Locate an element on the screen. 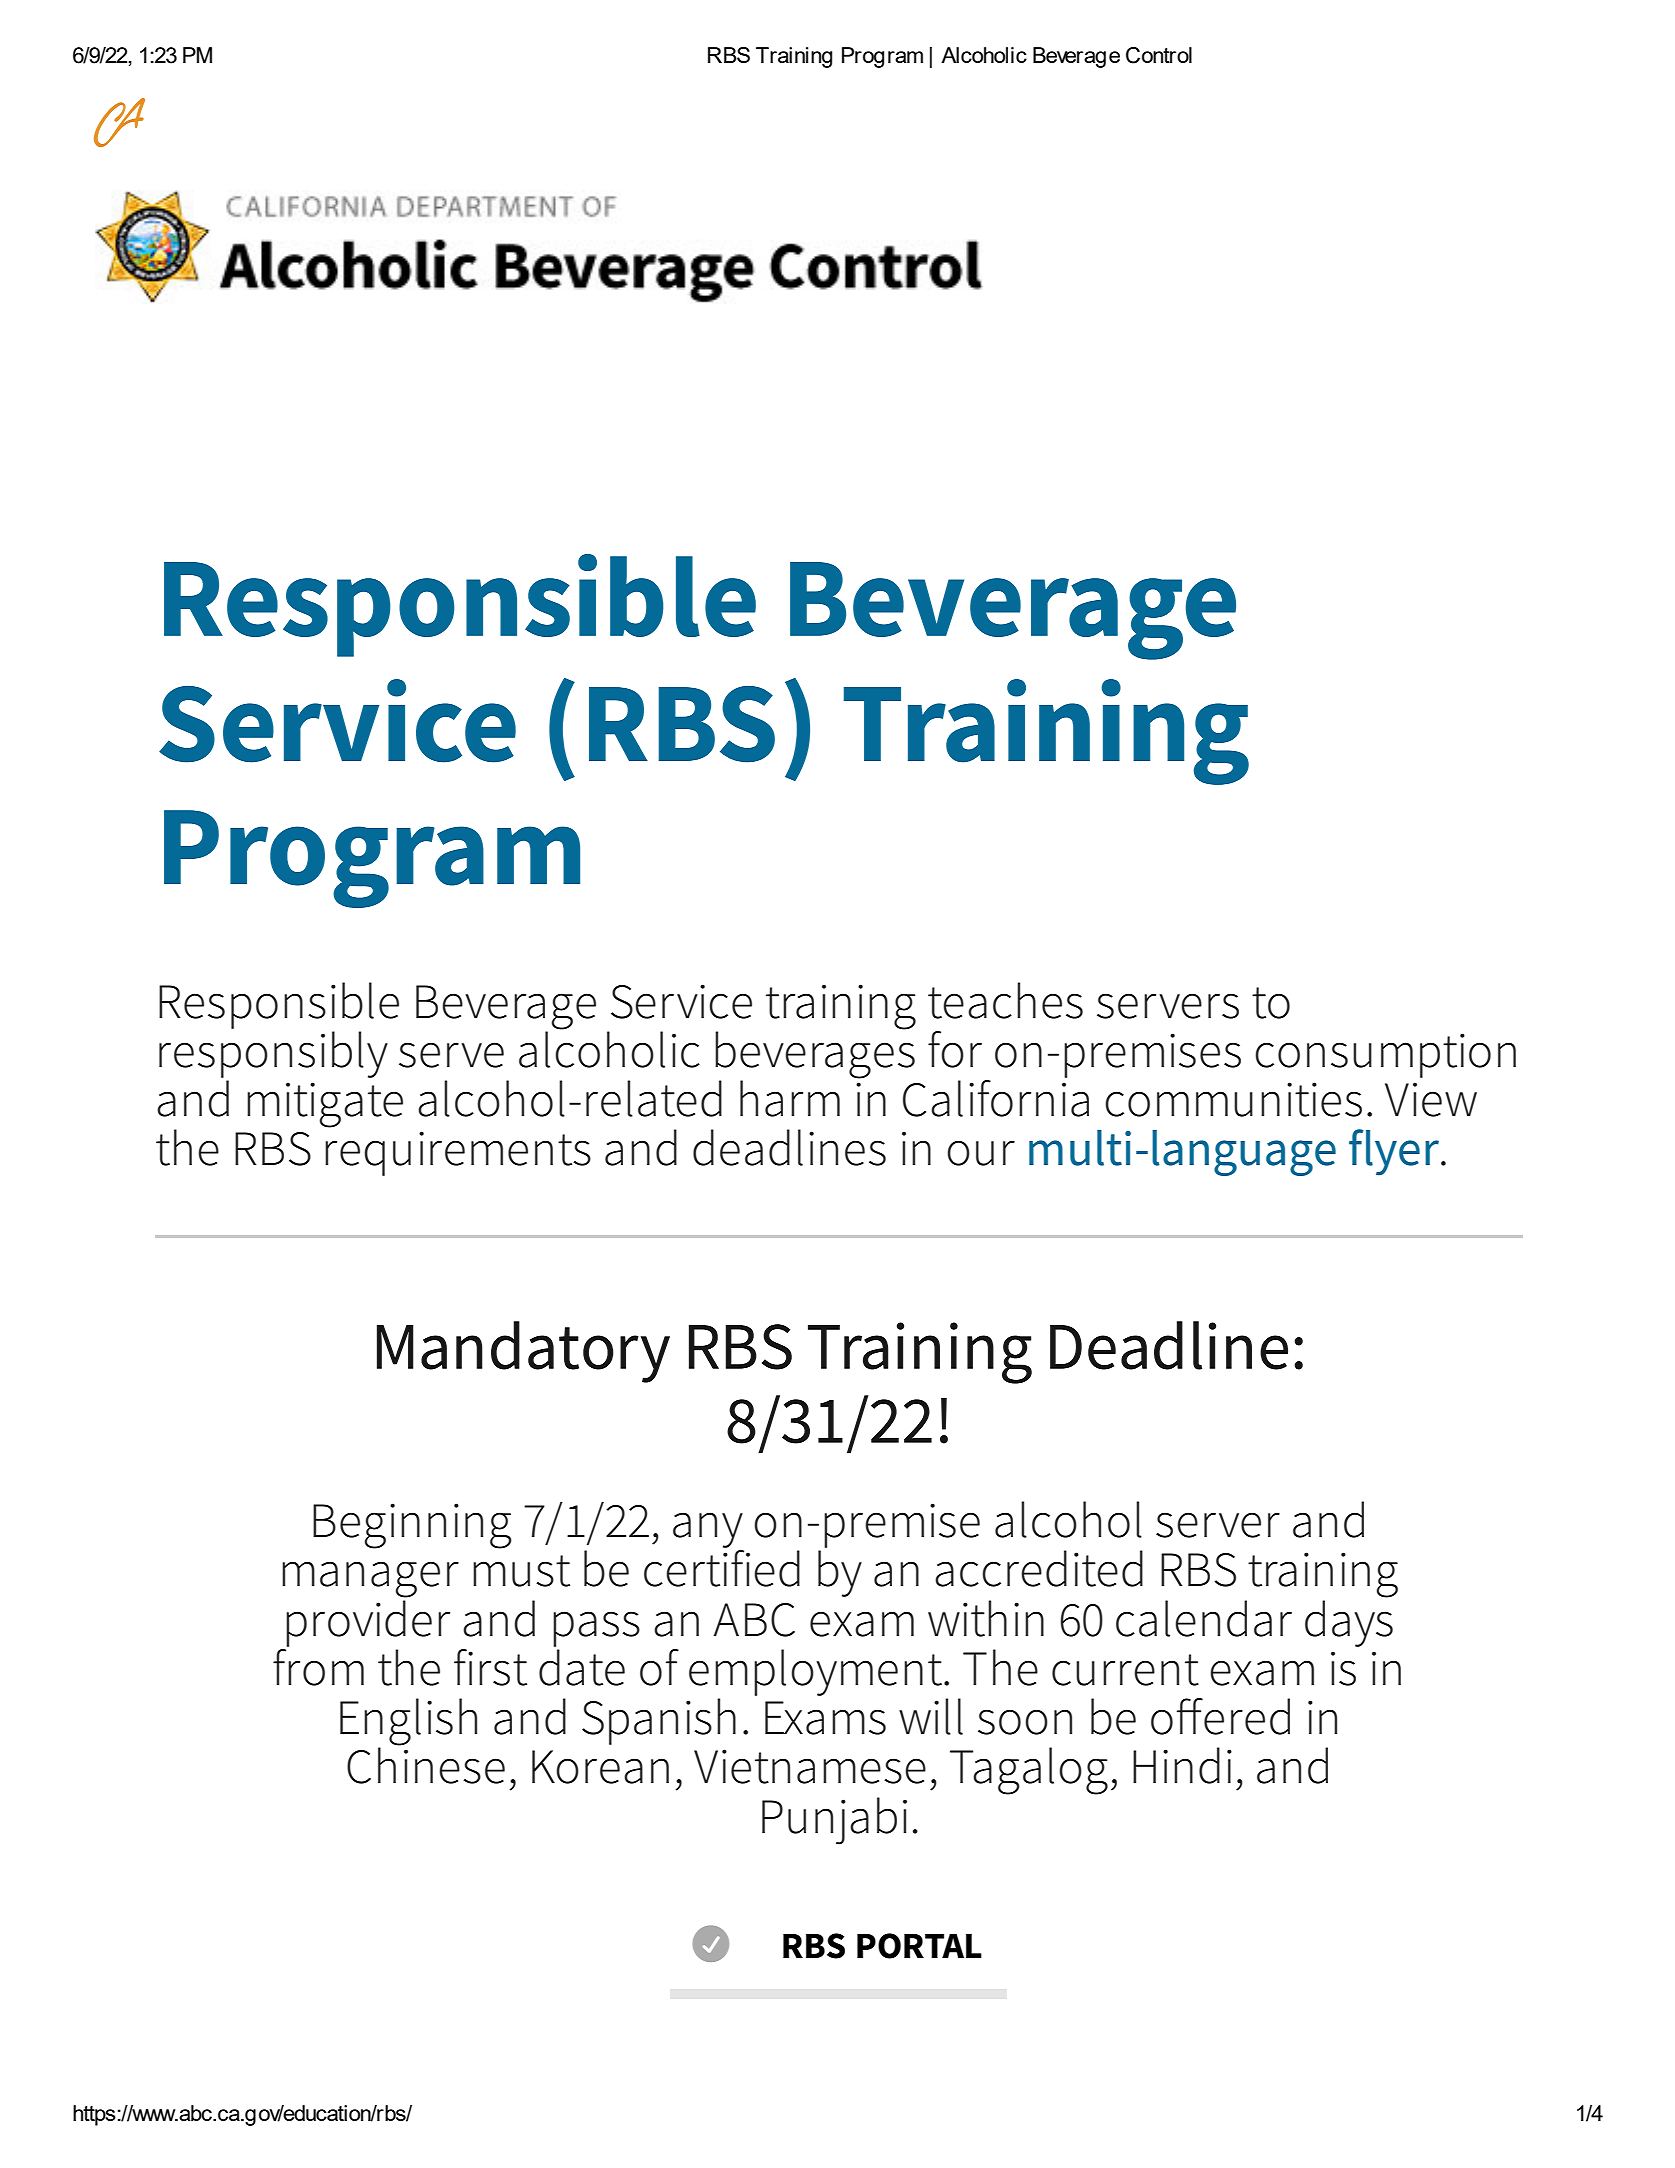 The height and width of the screenshot is (2168, 1675). Chinese is located at coordinates (426, 1764).
